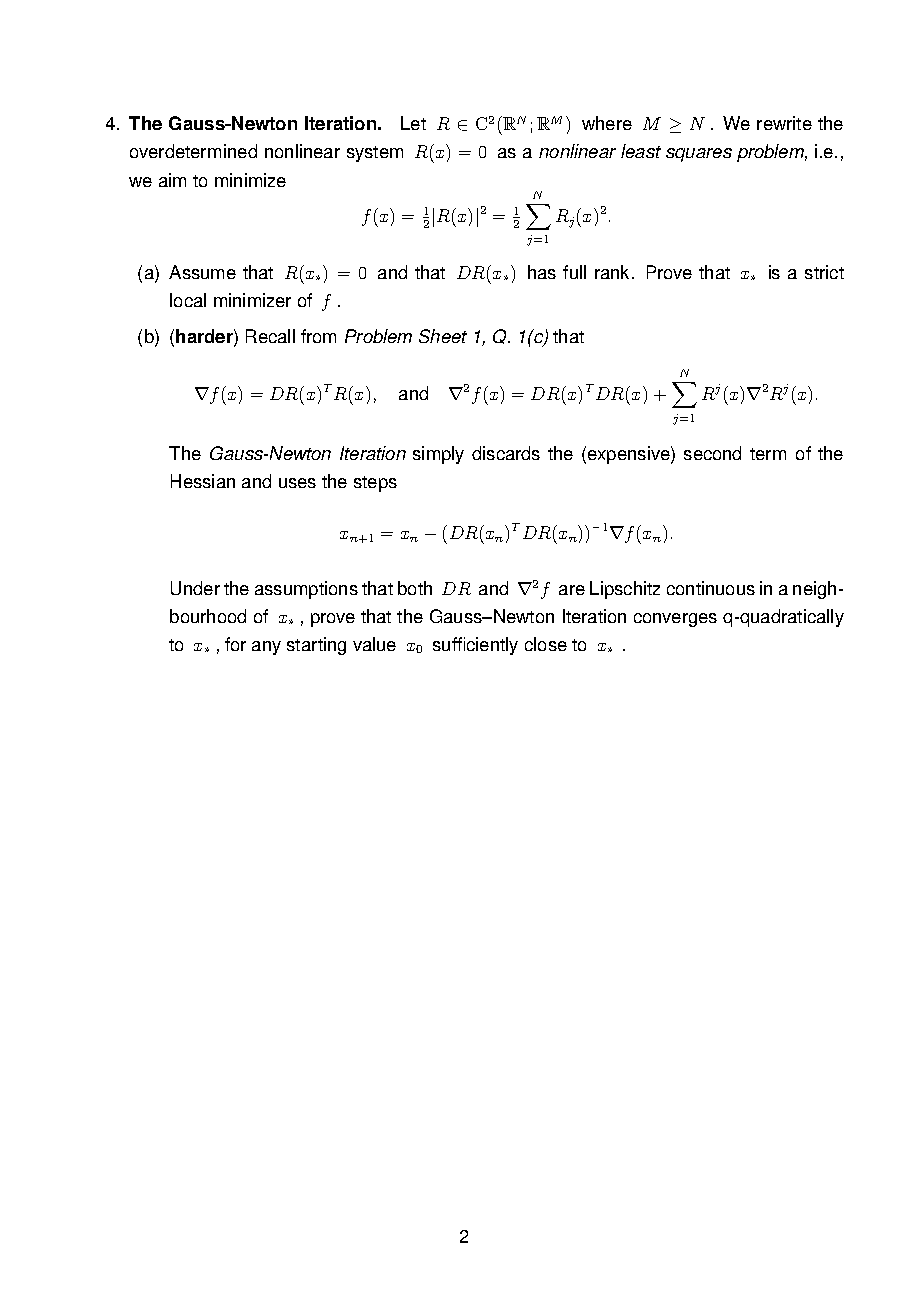  Describe the element at coordinates (188, 300) in the image. I see `local` at that location.
